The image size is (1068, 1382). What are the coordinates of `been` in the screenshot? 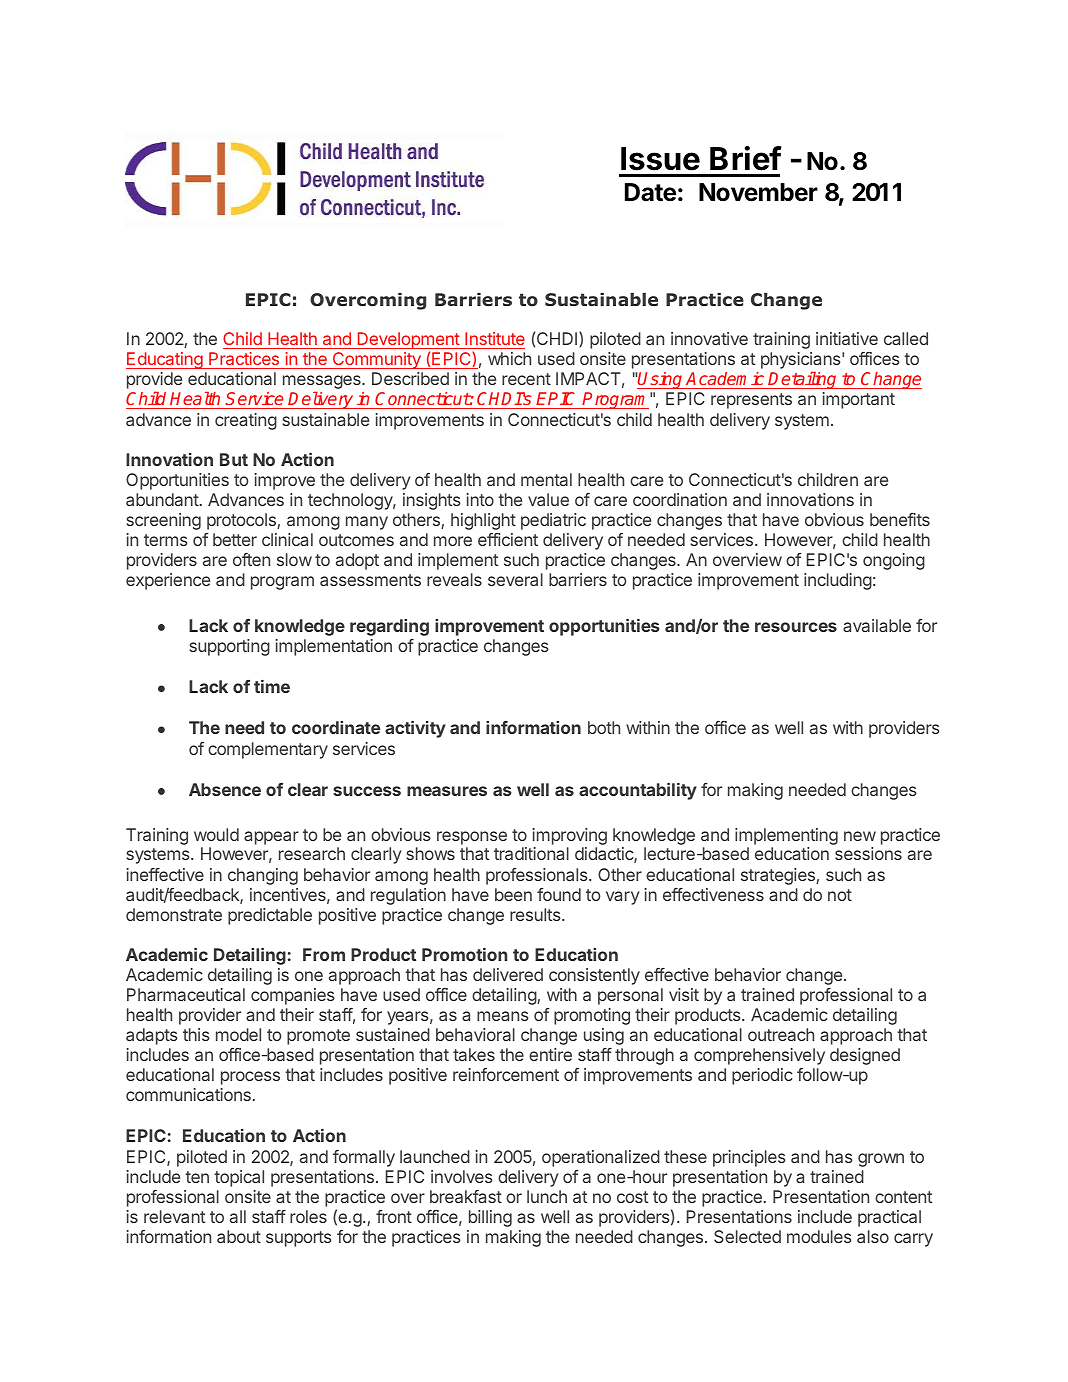 It's located at (513, 894).
